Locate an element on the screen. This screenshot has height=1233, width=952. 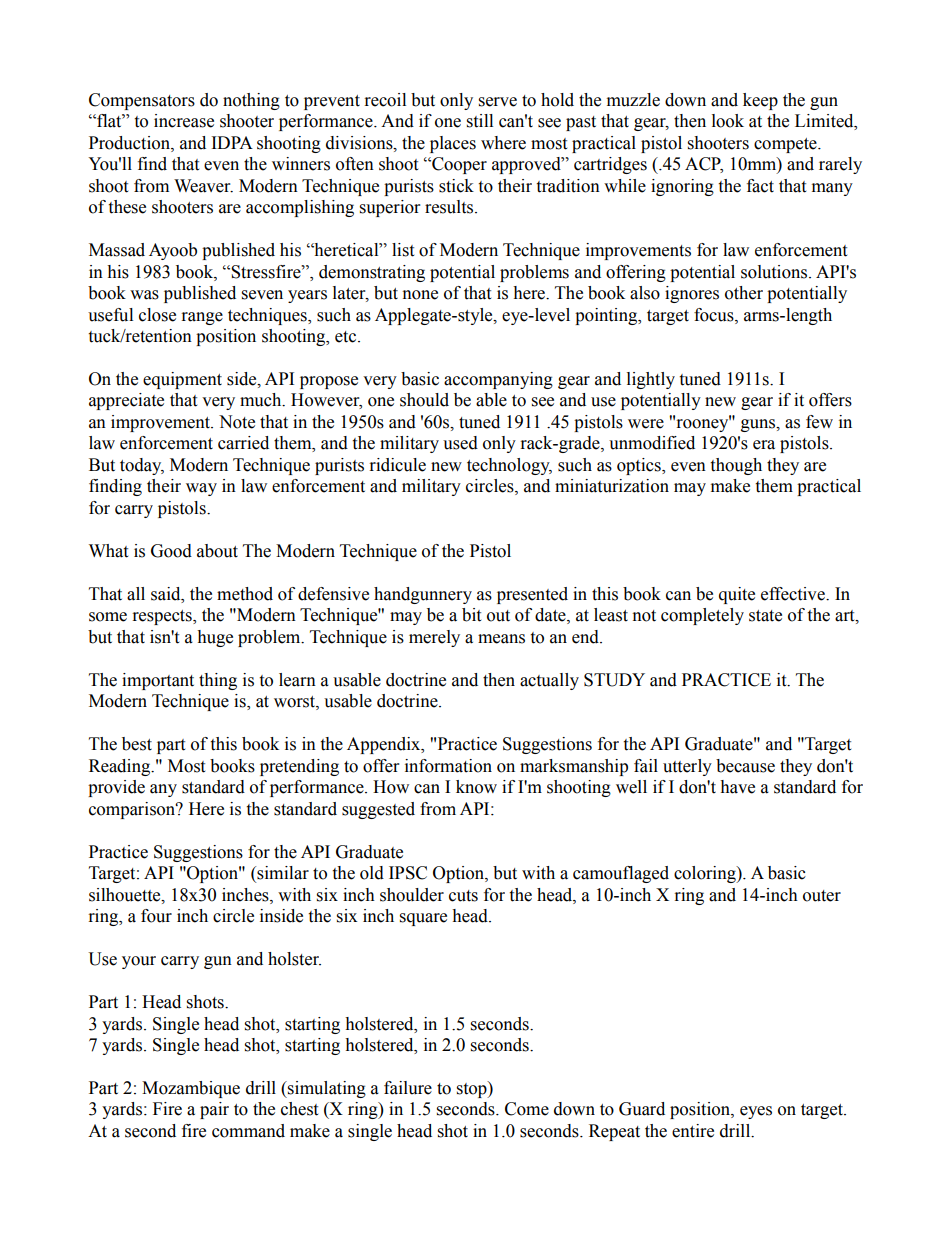
state is located at coordinates (765, 616).
